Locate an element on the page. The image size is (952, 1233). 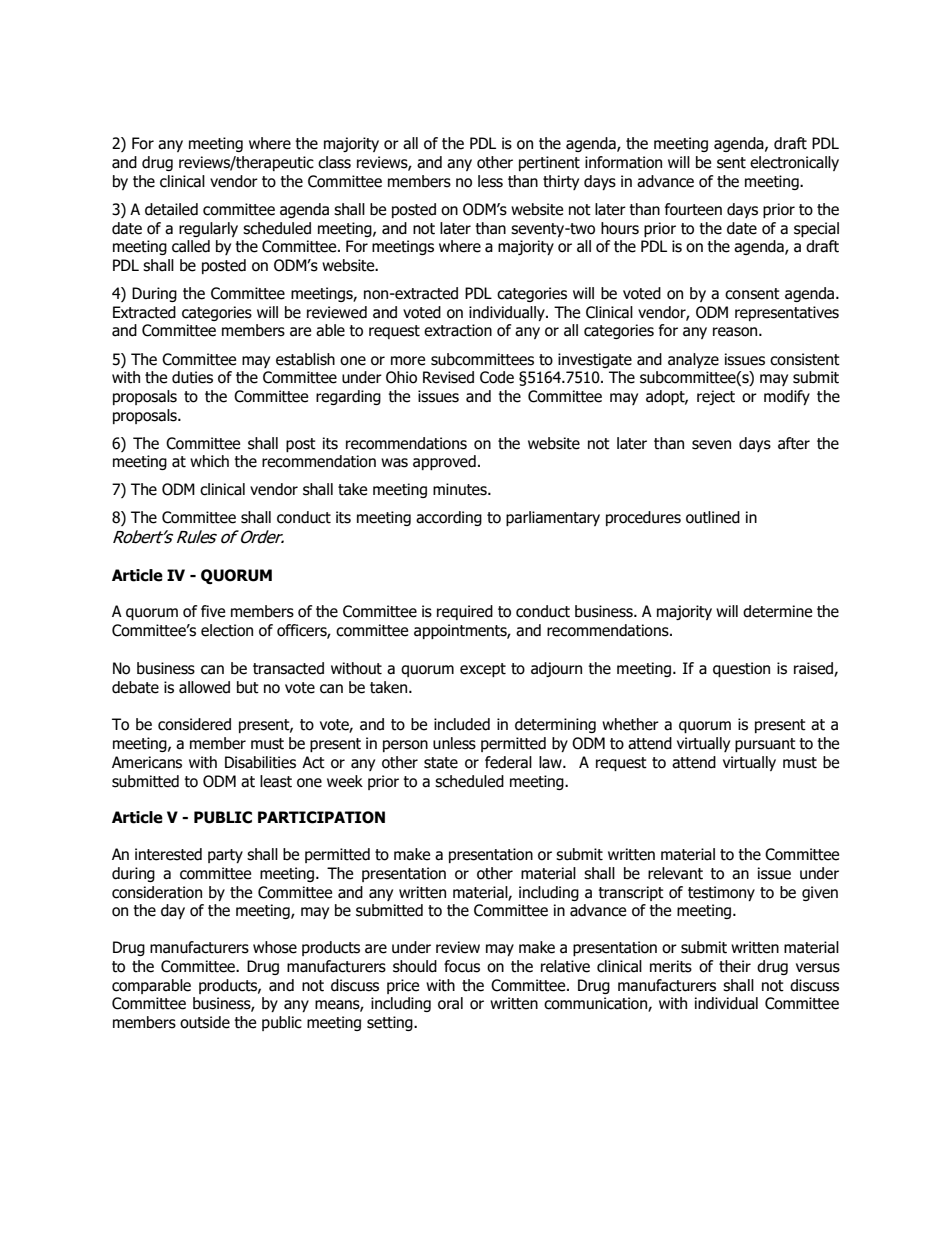
pertinent is located at coordinates (549, 163).
